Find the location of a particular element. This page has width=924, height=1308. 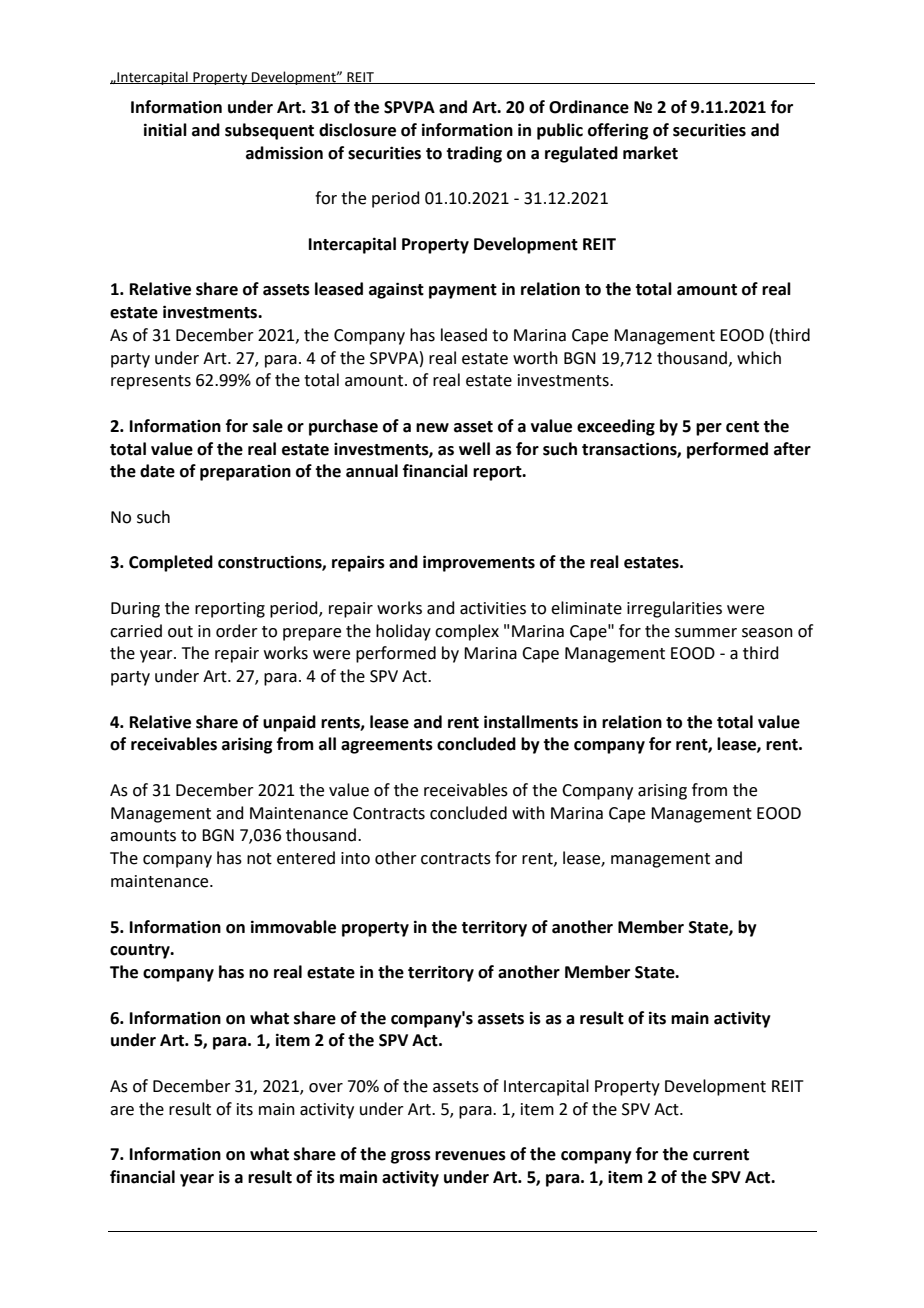

into is located at coordinates (355, 858).
